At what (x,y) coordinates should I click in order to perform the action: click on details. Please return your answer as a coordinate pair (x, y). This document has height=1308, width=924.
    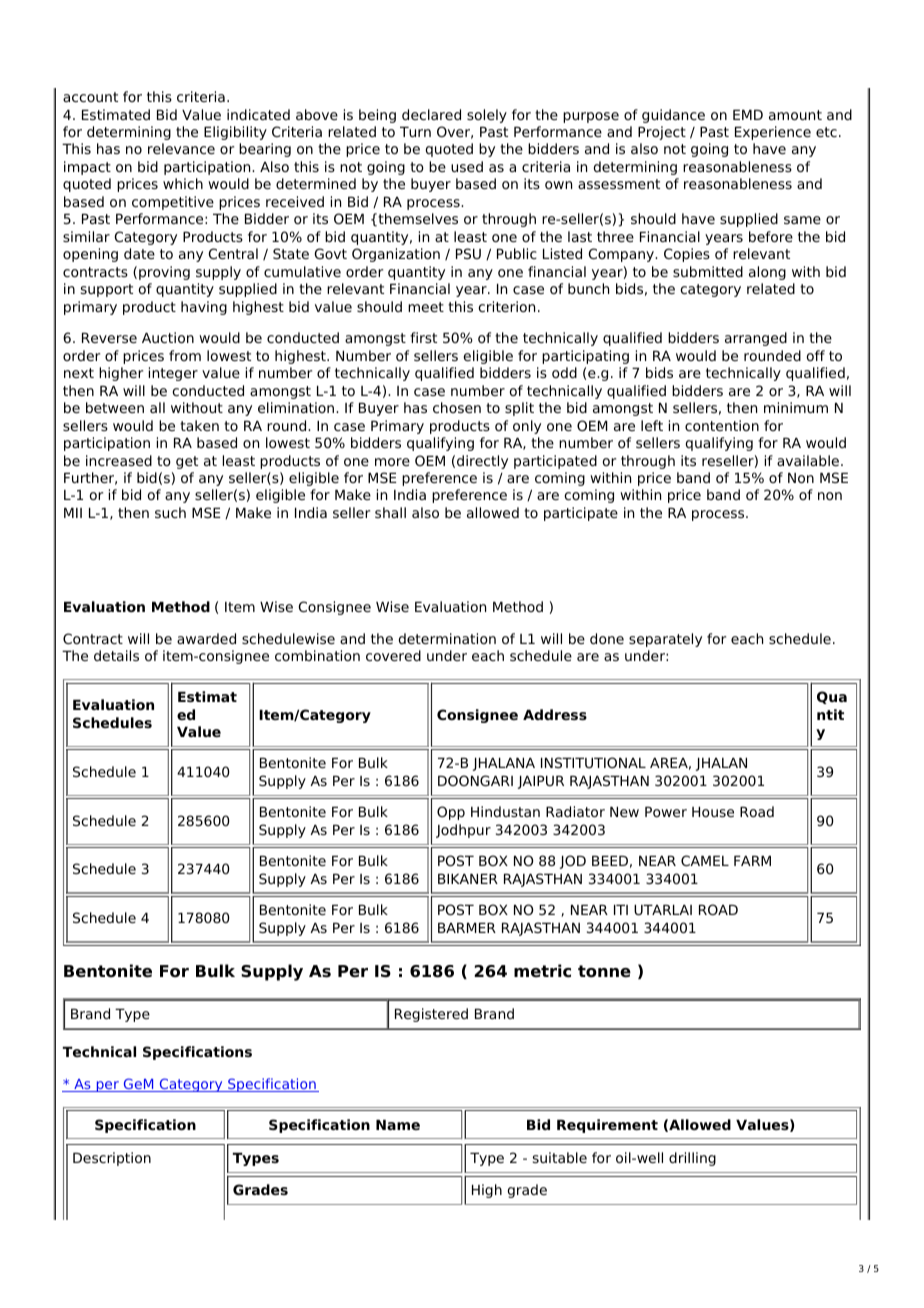
    Looking at the image, I should click on (116, 655).
